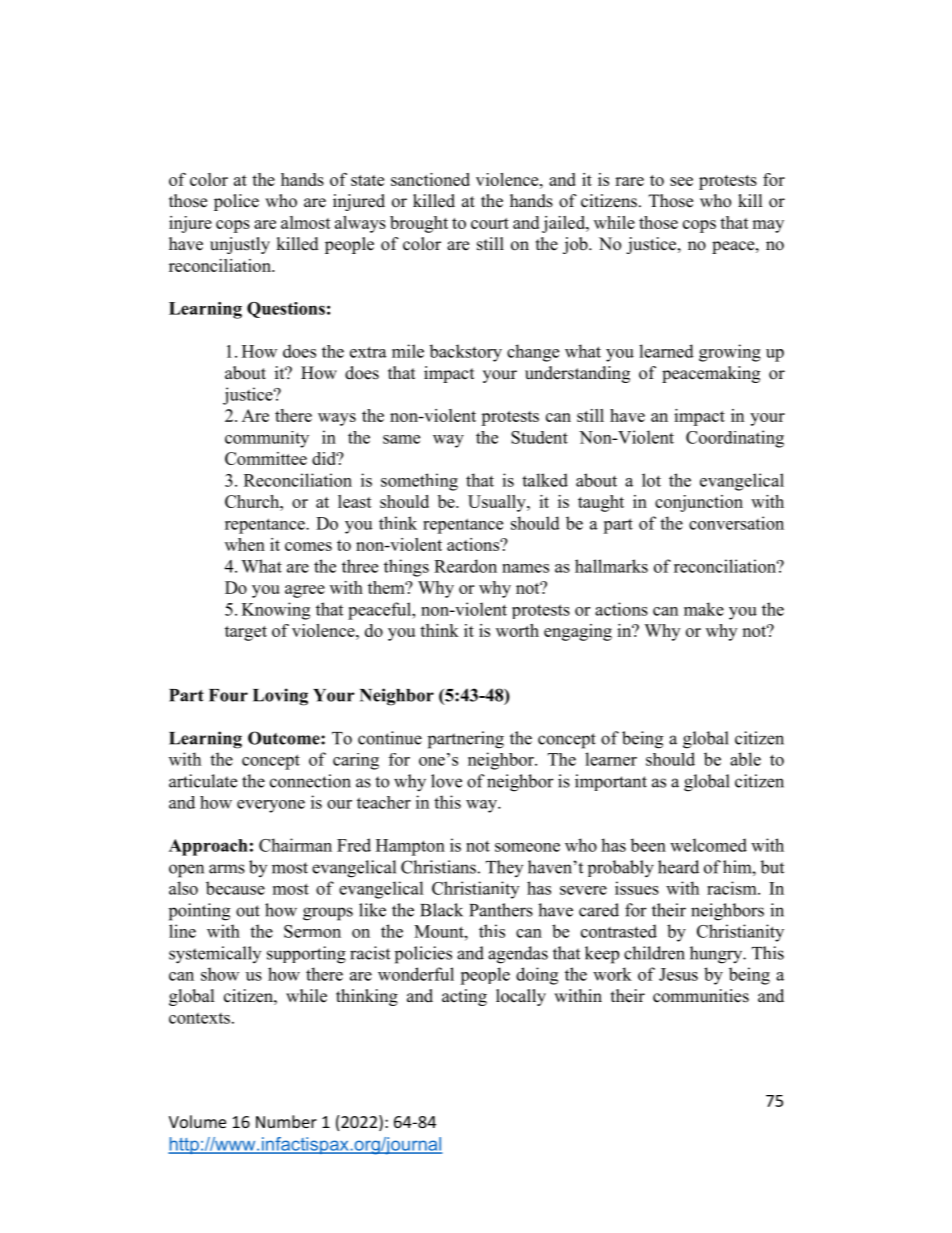  I want to click on police, so click(236, 202).
